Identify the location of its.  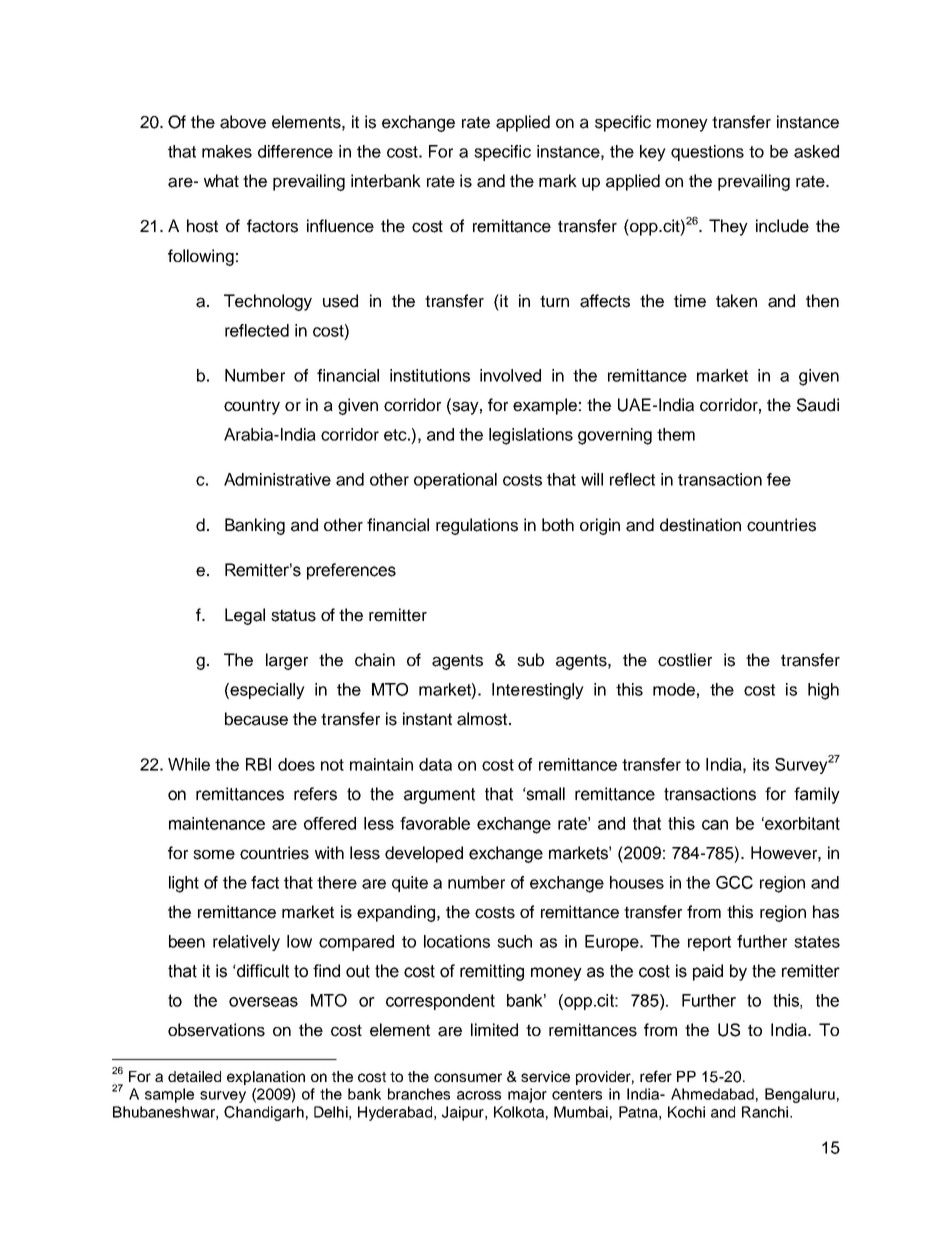
(761, 764).
